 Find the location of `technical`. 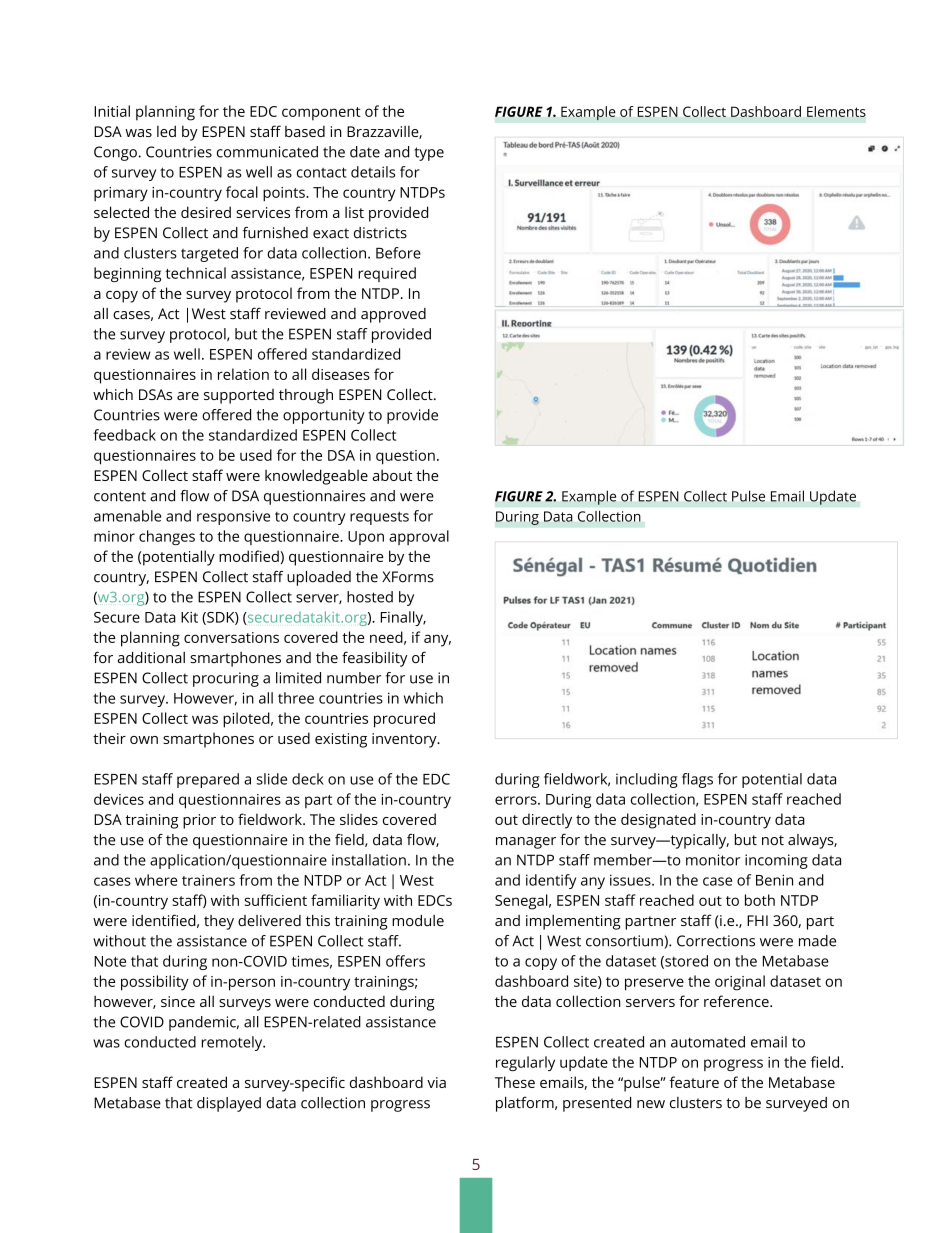

technical is located at coordinates (195, 273).
